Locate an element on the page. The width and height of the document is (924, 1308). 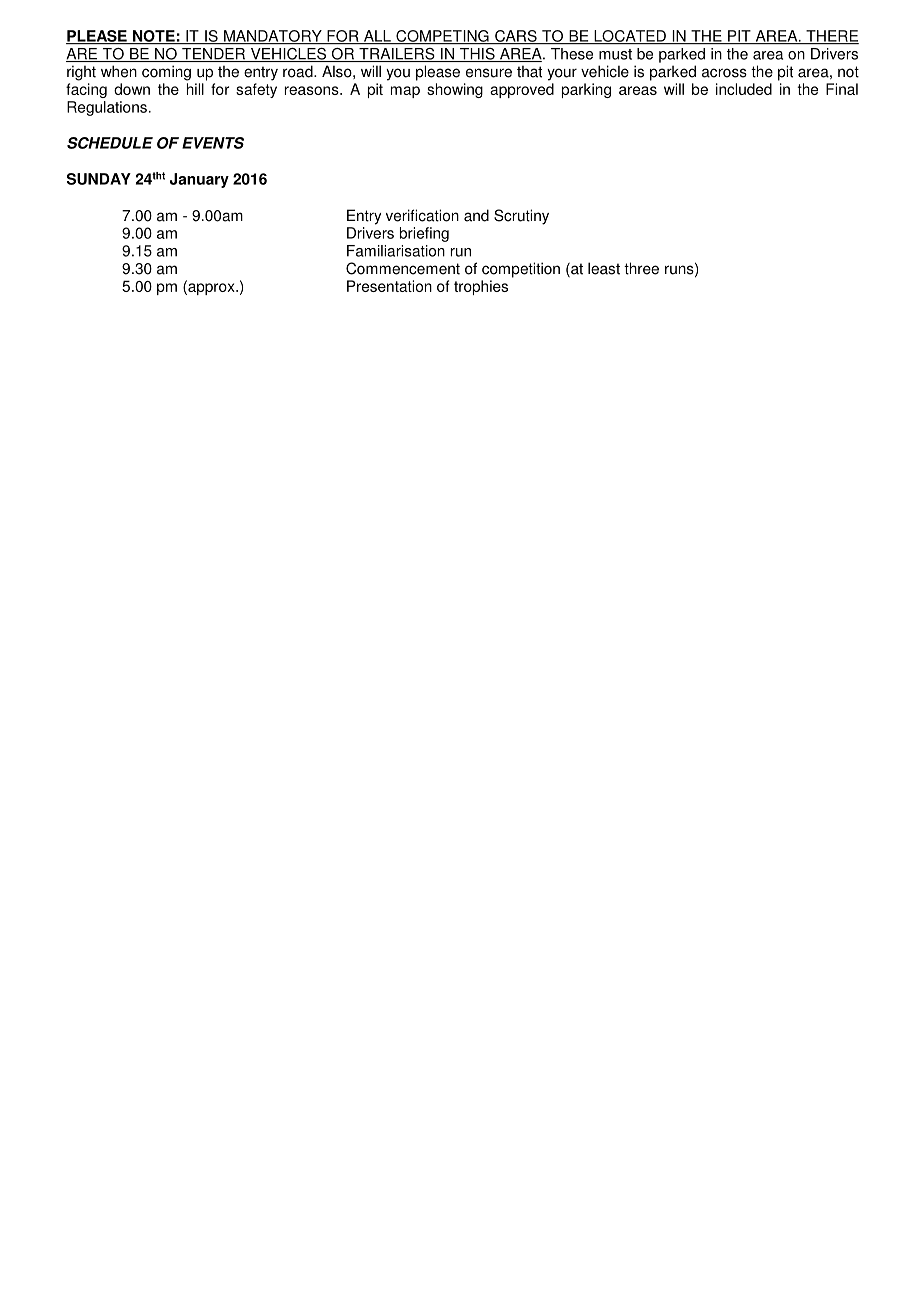
verification is located at coordinates (422, 215).
